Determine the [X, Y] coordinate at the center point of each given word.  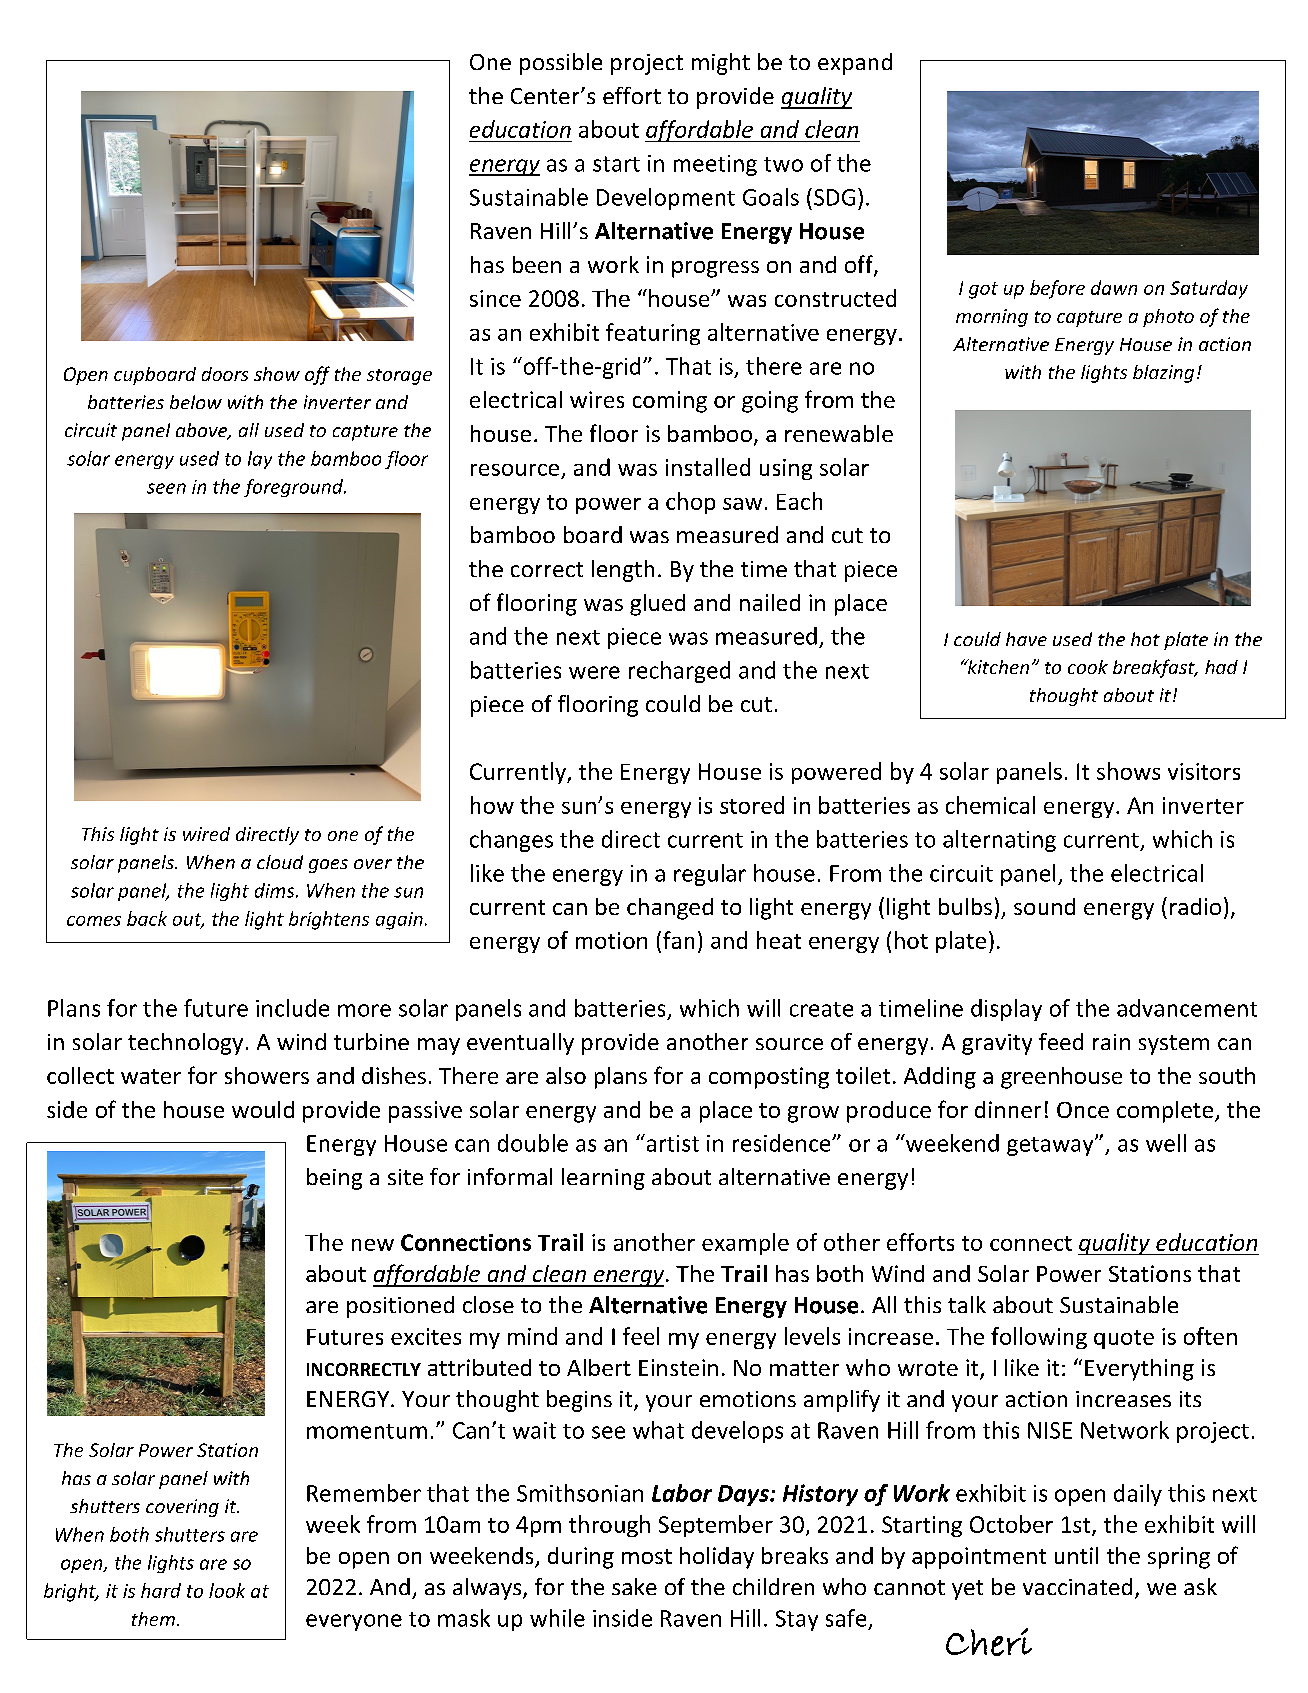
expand [855, 64]
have [1026, 639]
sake [634, 1586]
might [721, 64]
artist [671, 1143]
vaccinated [1077, 1586]
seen [166, 488]
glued [657, 605]
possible [561, 64]
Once [1083, 1110]
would [263, 1109]
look [227, 1590]
